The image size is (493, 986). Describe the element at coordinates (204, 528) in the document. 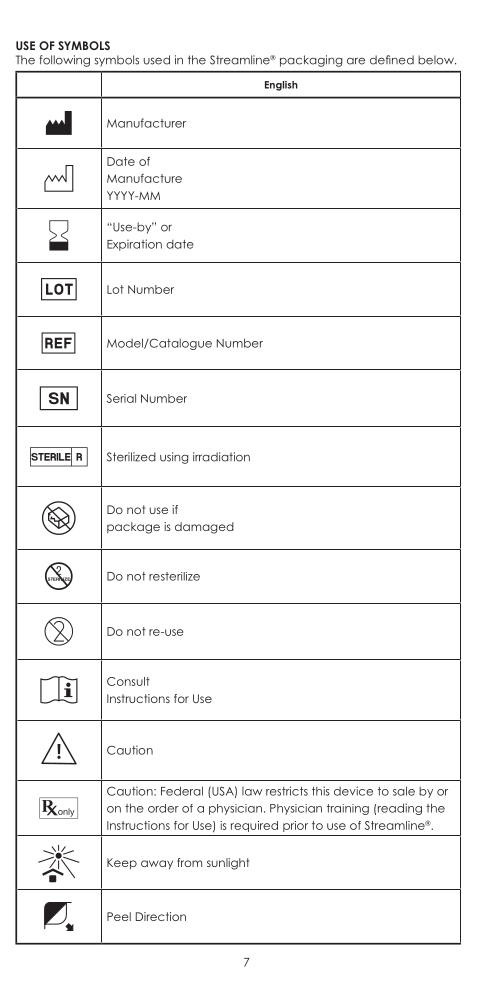

I see `damaged` at that location.
